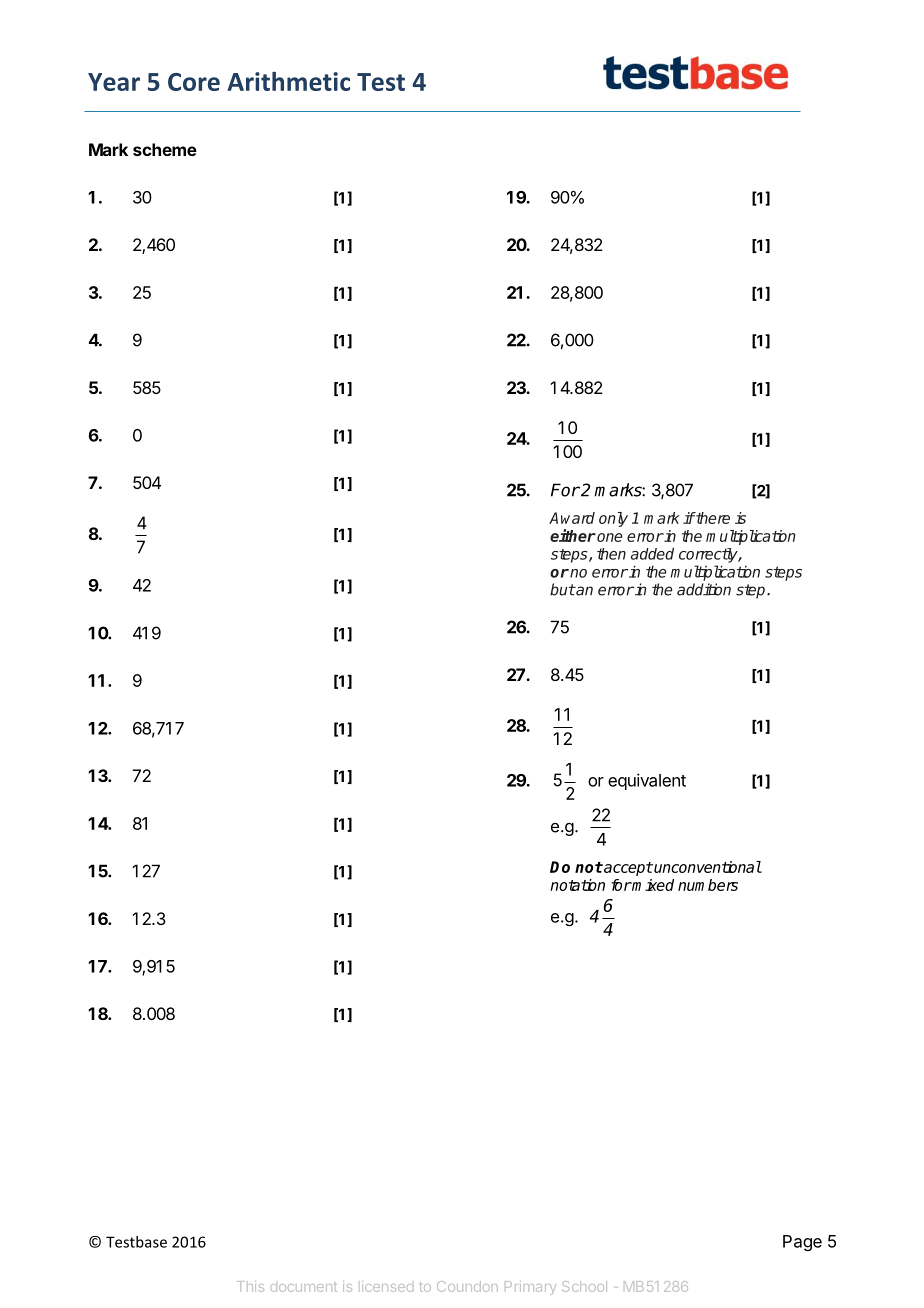 Image resolution: width=924 pixels, height=1308 pixels. Describe the element at coordinates (289, 81) in the screenshot. I see `Arithmetic` at that location.
